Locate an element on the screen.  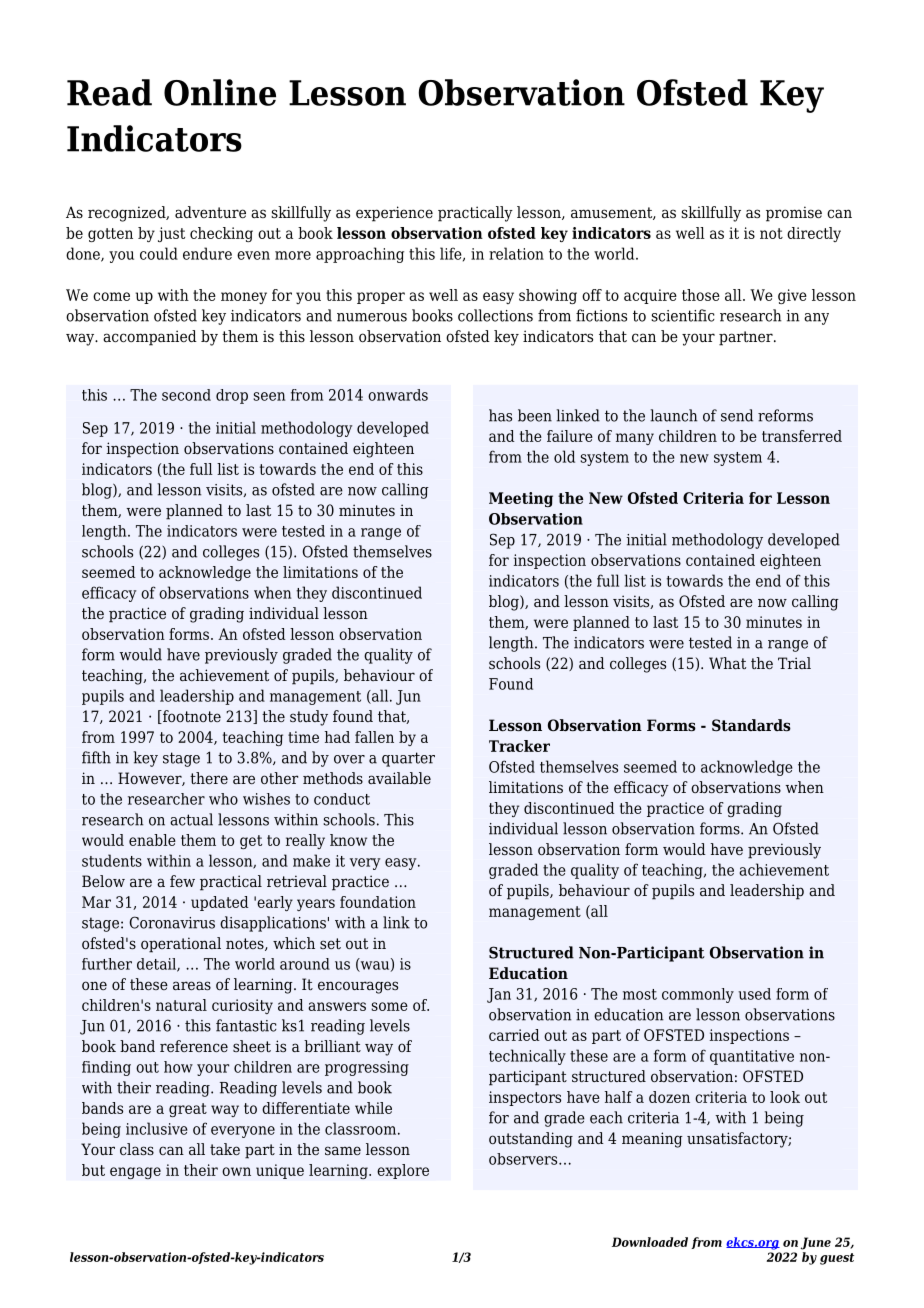
available is located at coordinates (399, 778).
